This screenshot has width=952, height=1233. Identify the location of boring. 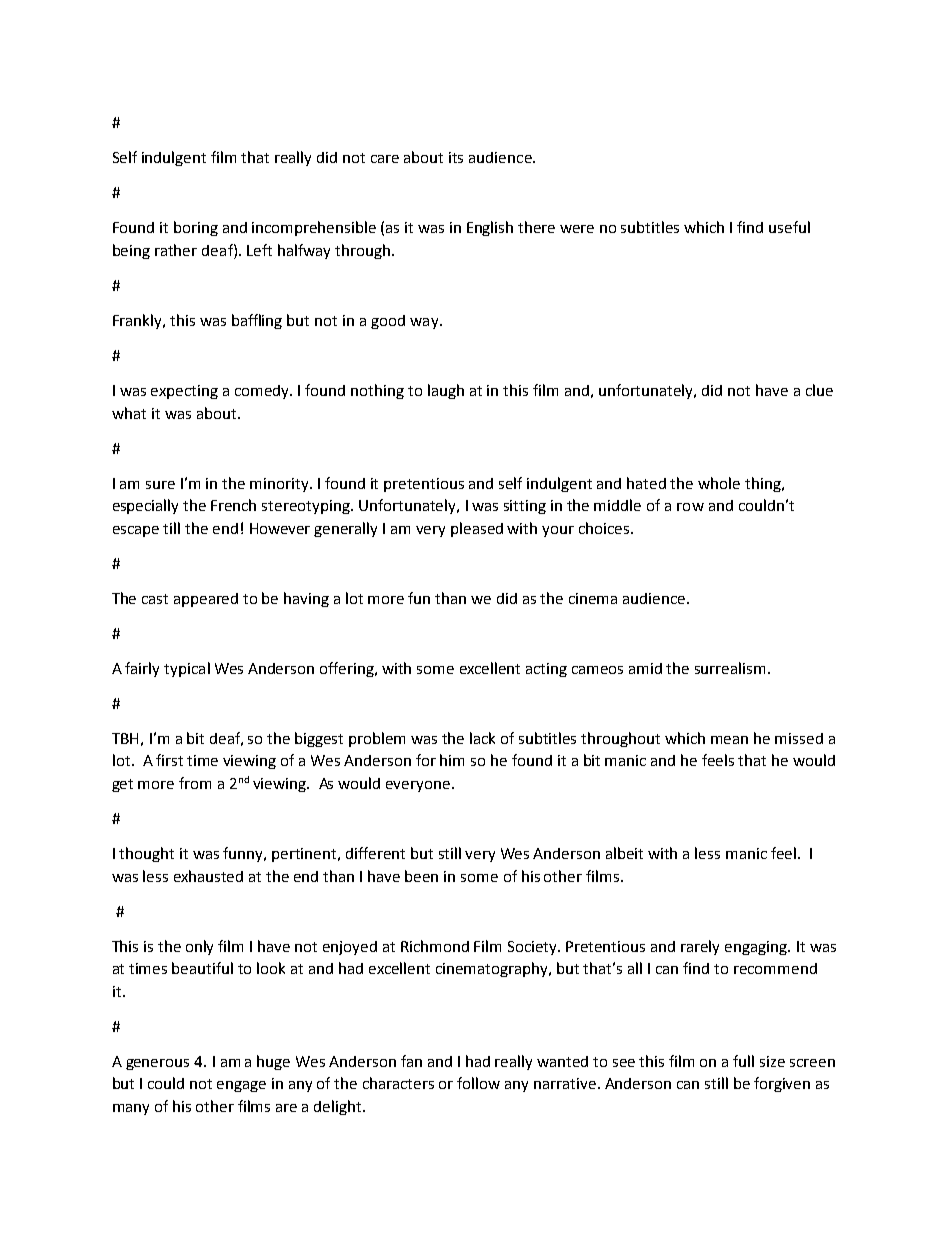
(196, 228).
